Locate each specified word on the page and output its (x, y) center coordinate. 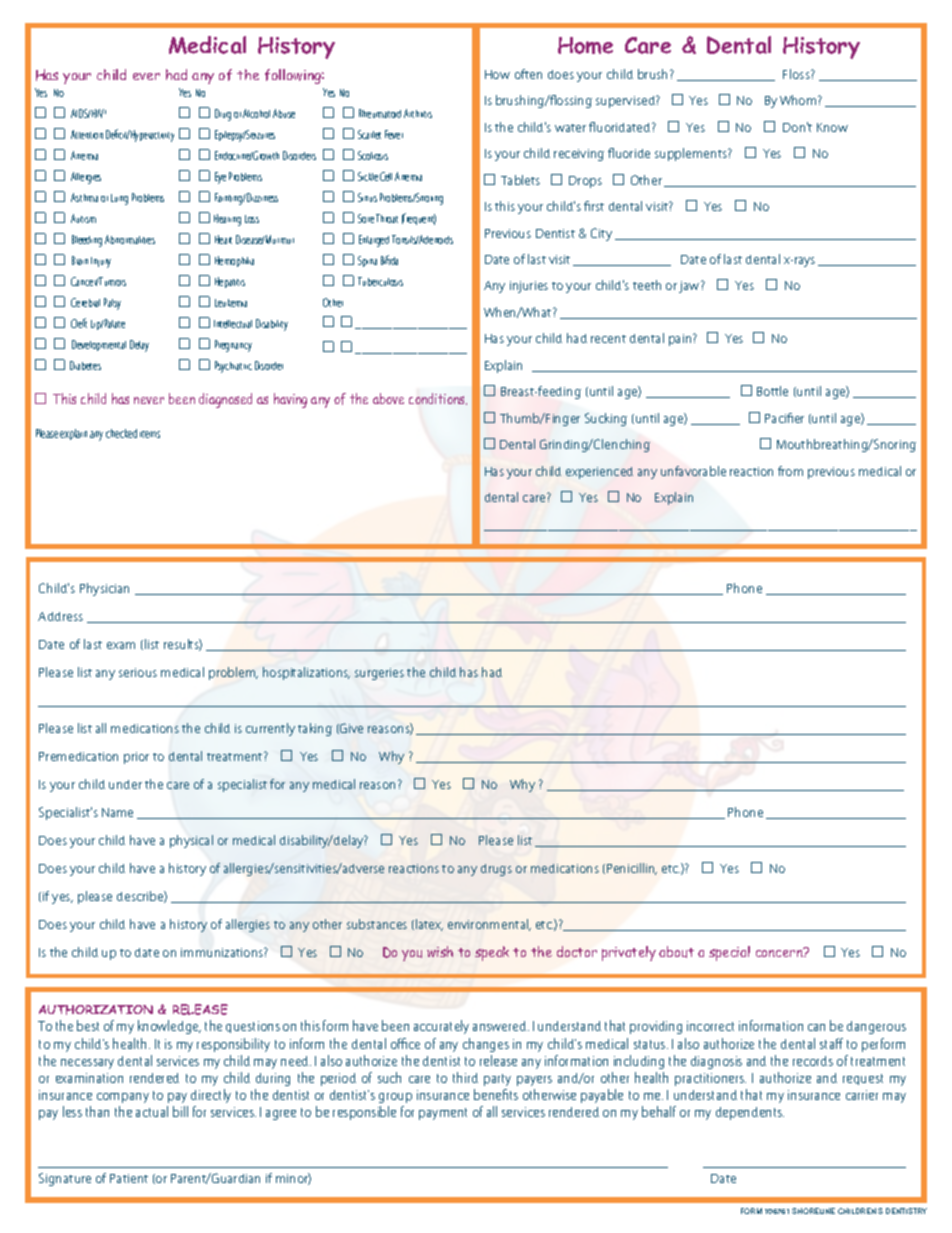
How (497, 74)
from (790, 471)
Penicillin (632, 869)
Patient (129, 1178)
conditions (438, 399)
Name (117, 812)
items (150, 434)
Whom (799, 100)
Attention (87, 134)
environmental (489, 925)
